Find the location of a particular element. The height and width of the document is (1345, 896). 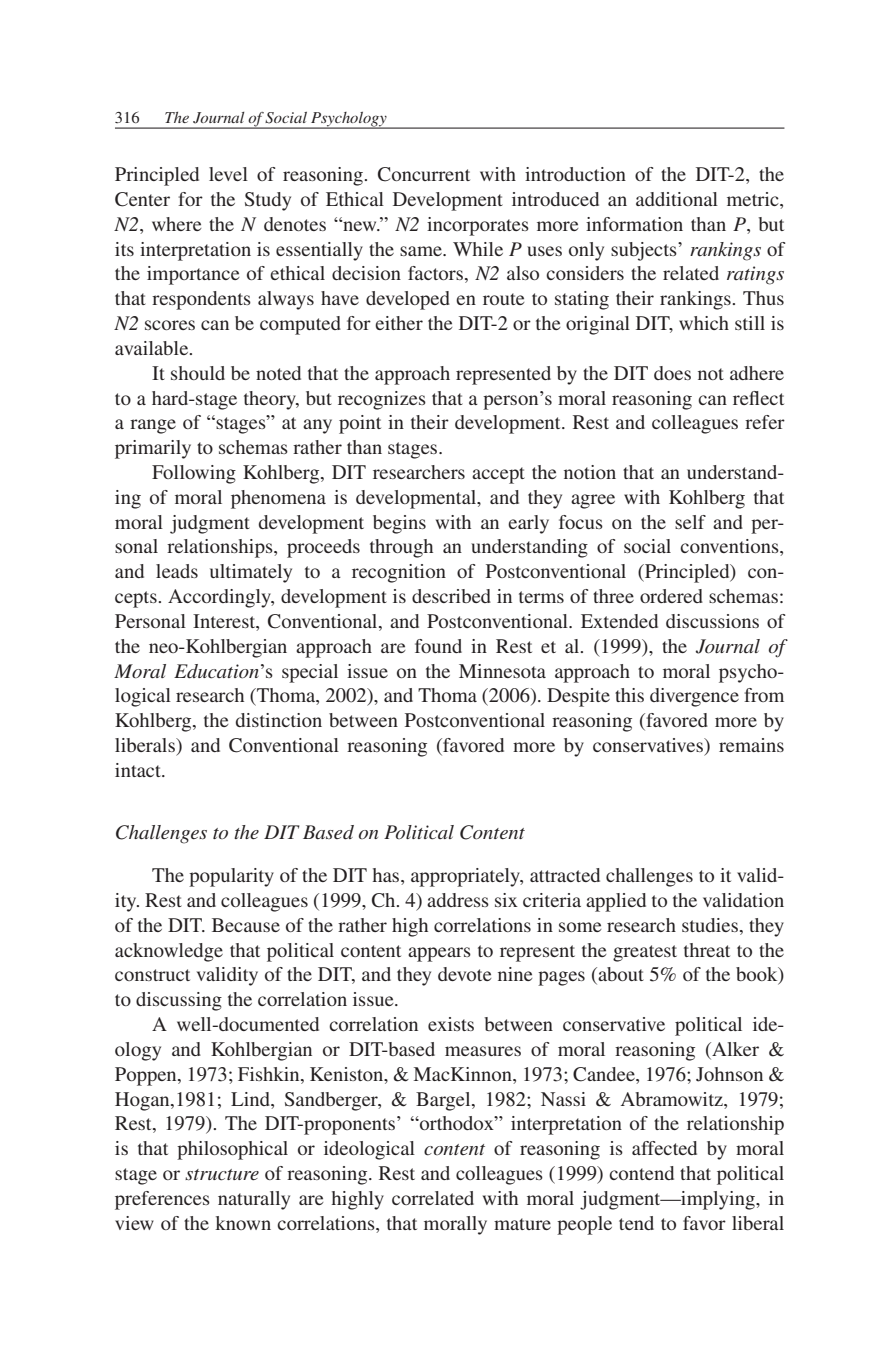

additional is located at coordinates (677, 199).
